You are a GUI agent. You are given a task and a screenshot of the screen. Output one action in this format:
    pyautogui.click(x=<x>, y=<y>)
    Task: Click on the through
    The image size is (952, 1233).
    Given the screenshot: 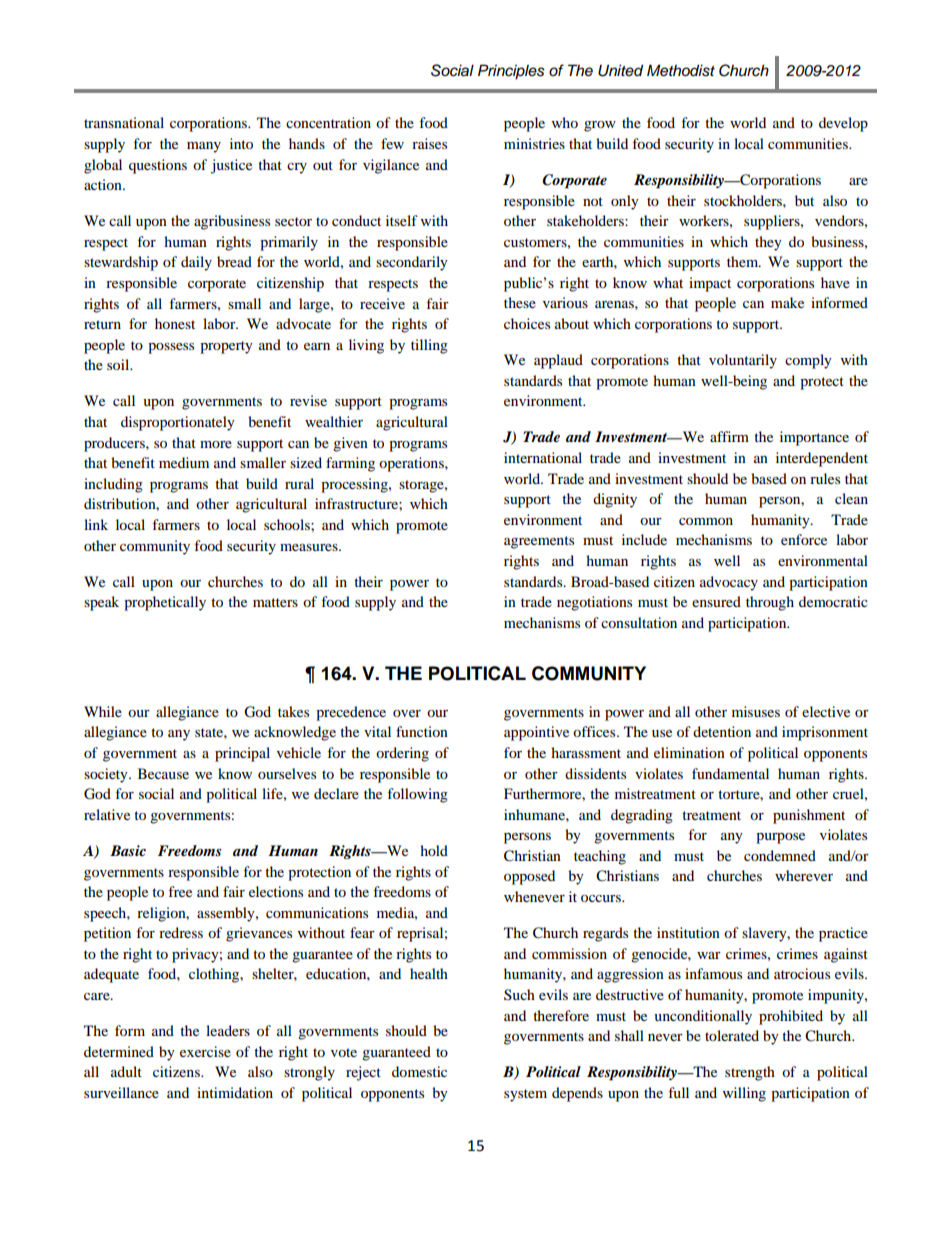 What is the action you would take?
    pyautogui.click(x=770, y=603)
